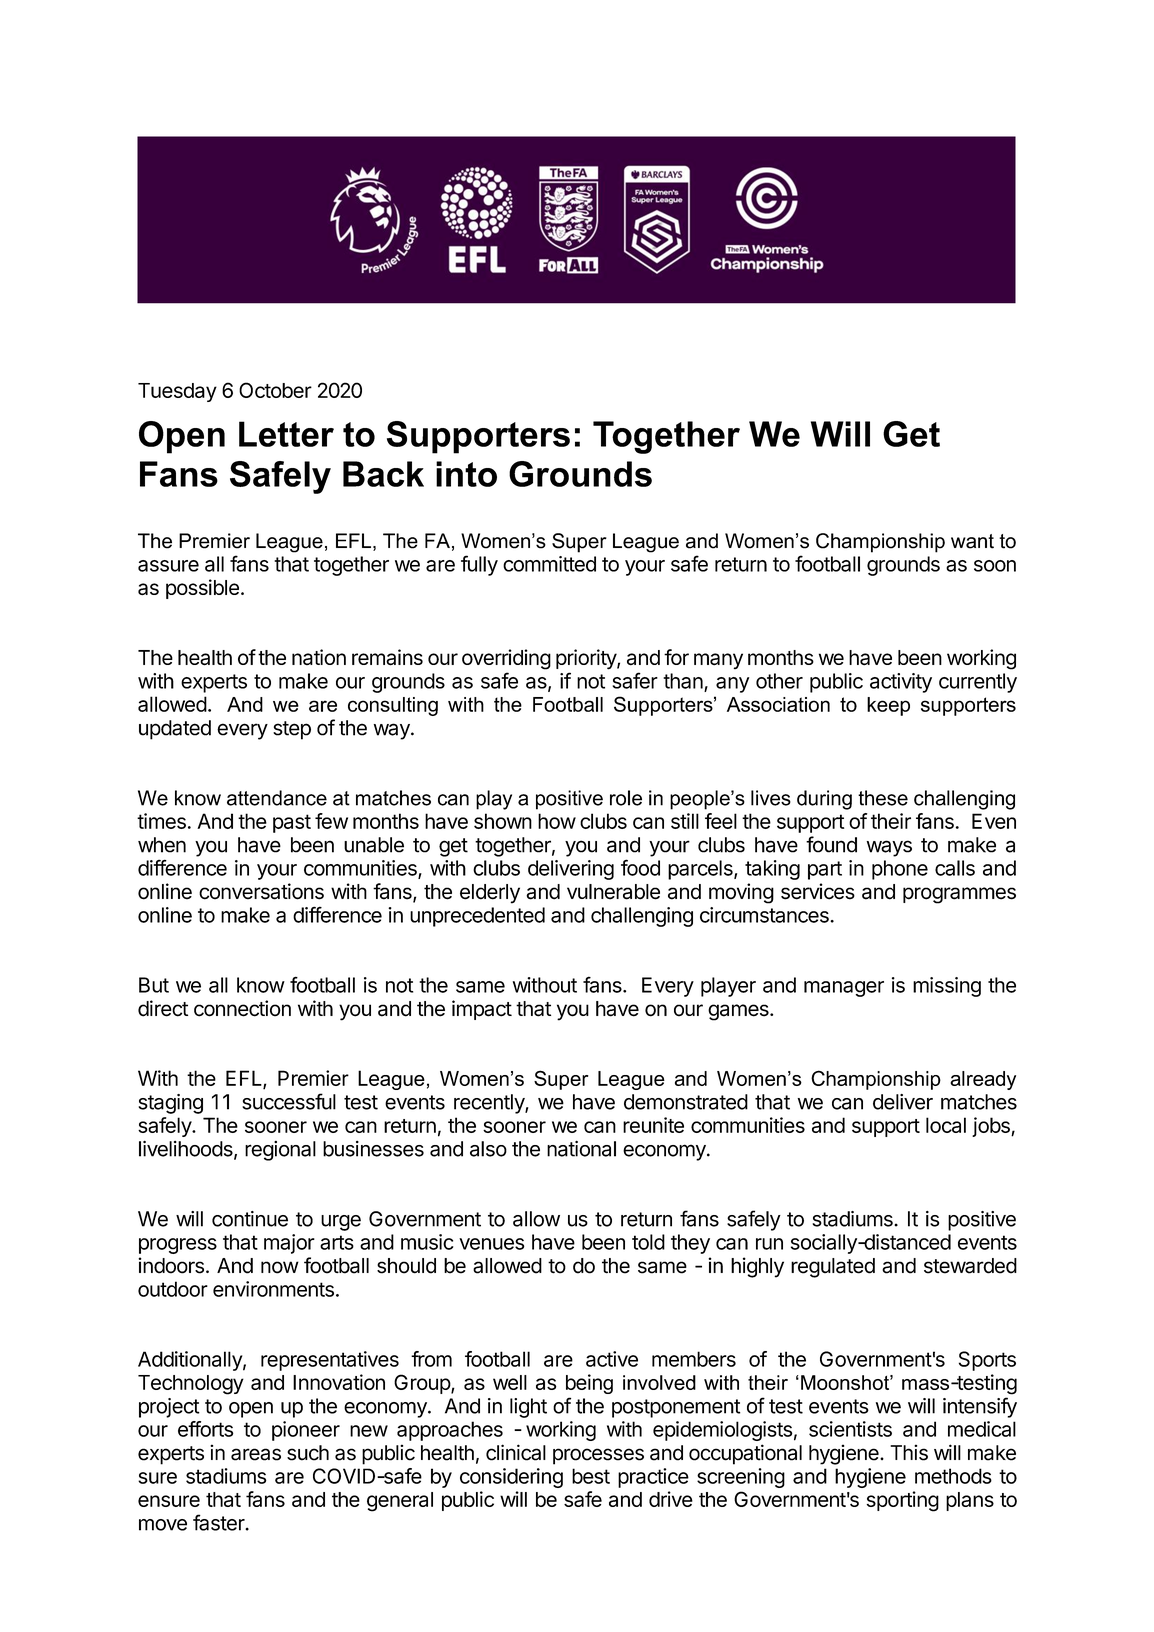  What do you see at coordinates (972, 541) in the screenshot?
I see `want` at bounding box center [972, 541].
